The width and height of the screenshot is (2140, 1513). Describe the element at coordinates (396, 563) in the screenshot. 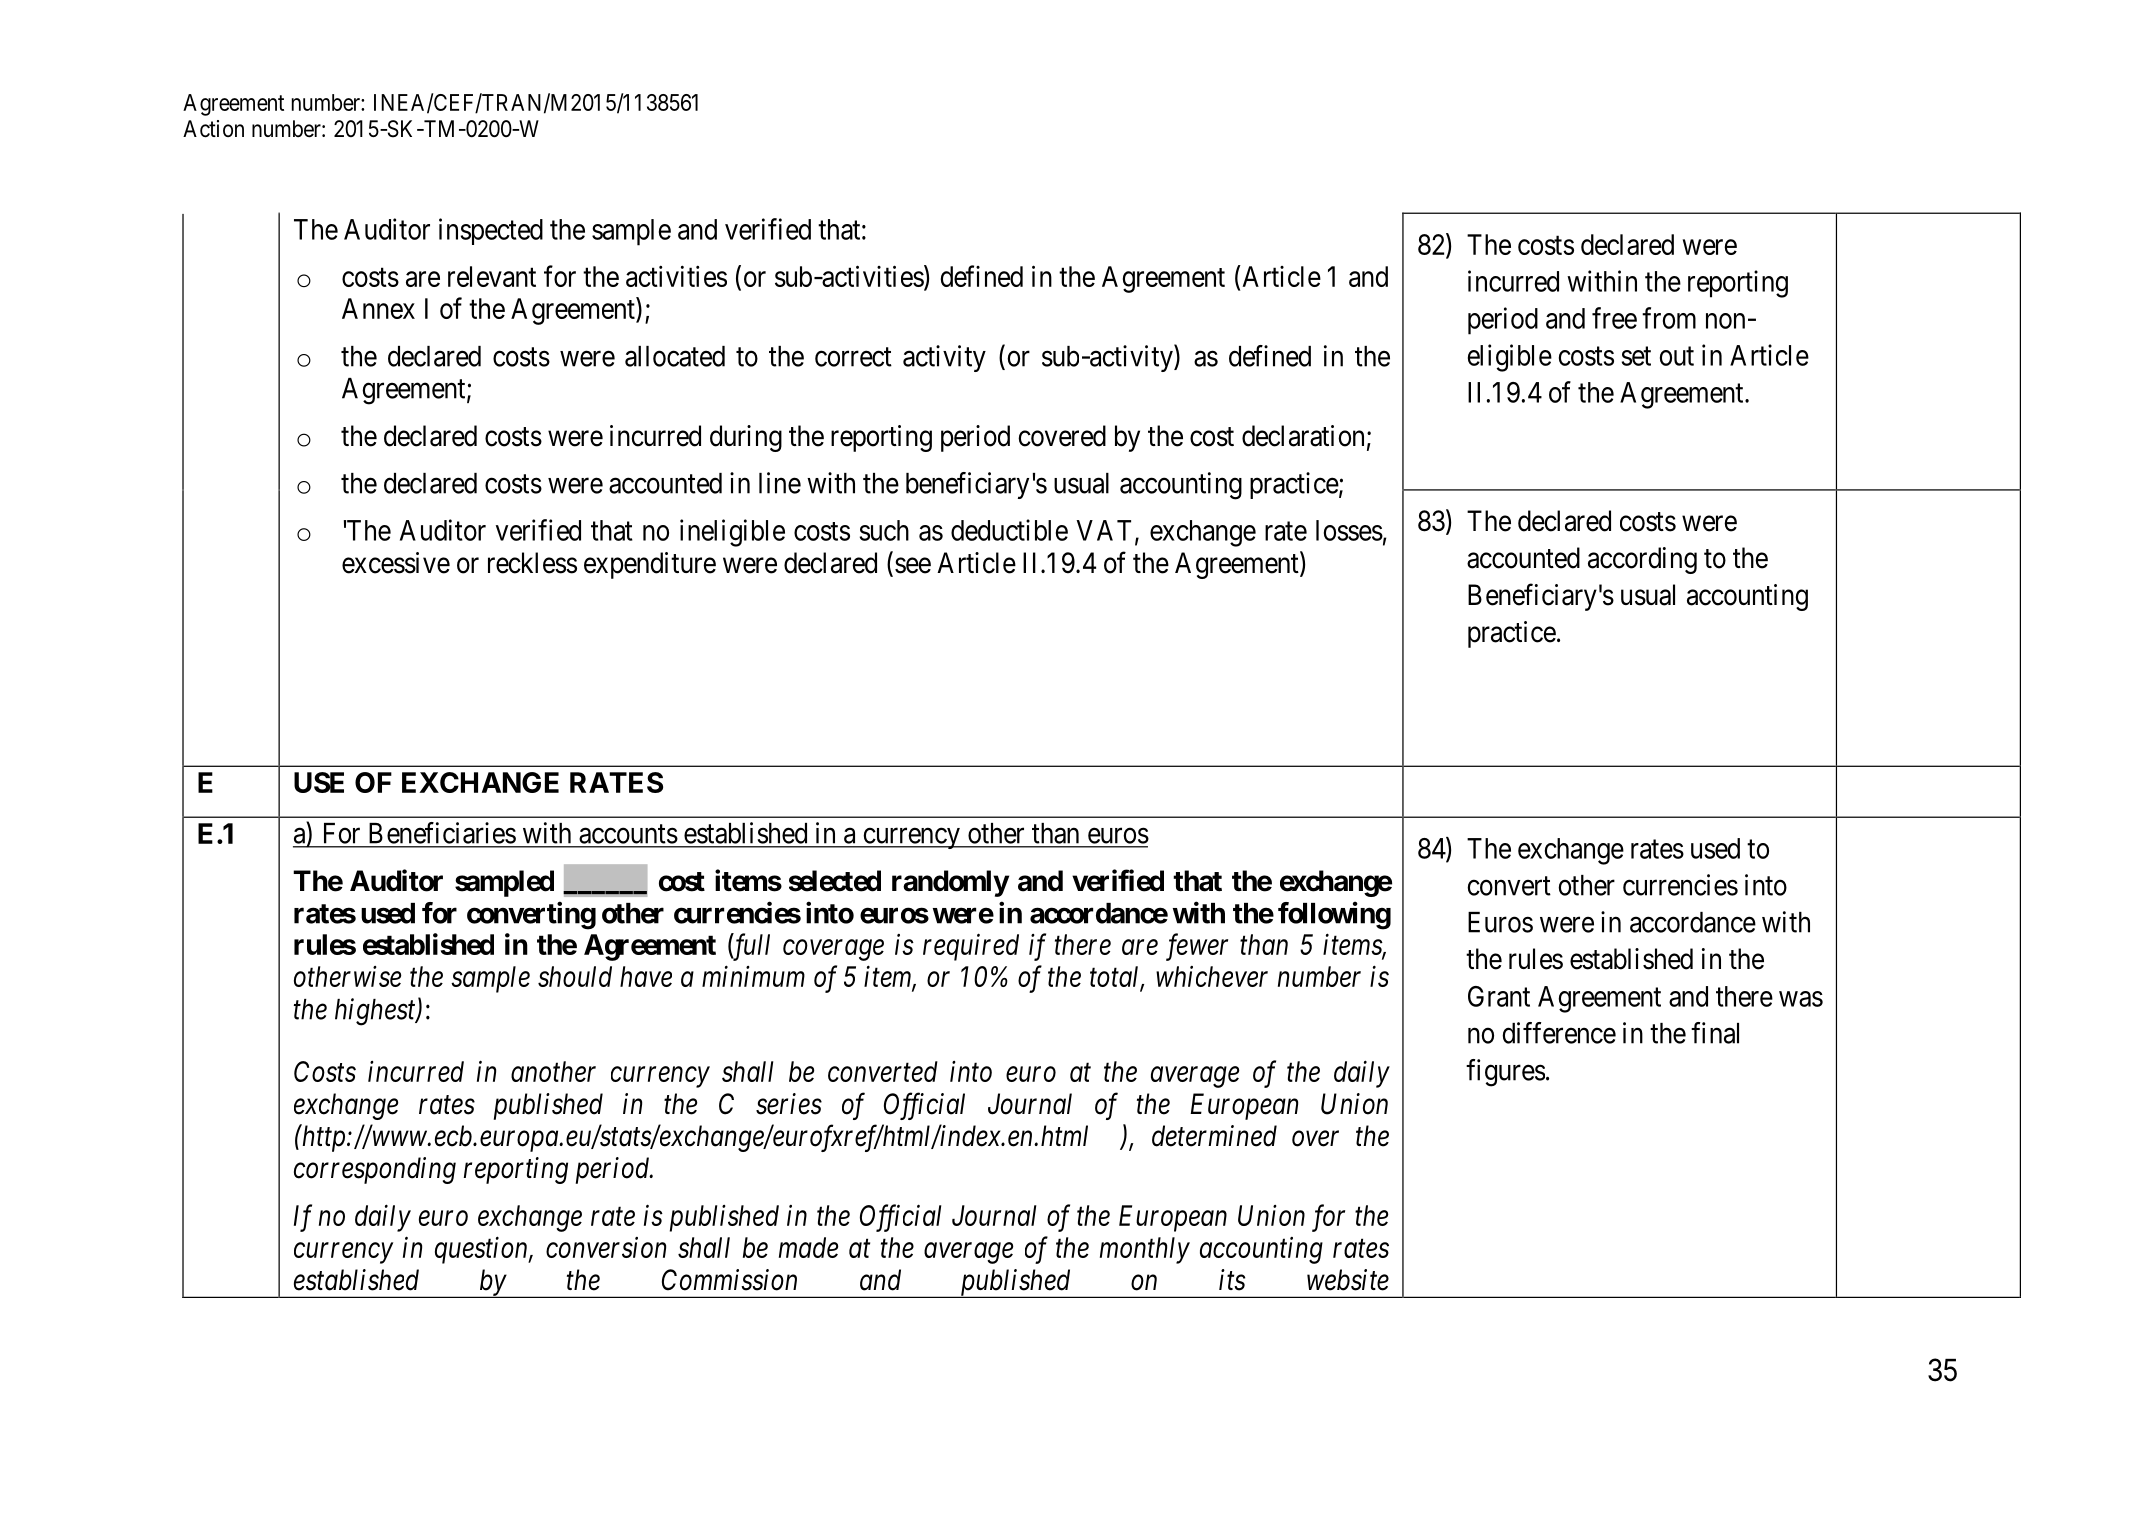

I see `excessive` at that location.
